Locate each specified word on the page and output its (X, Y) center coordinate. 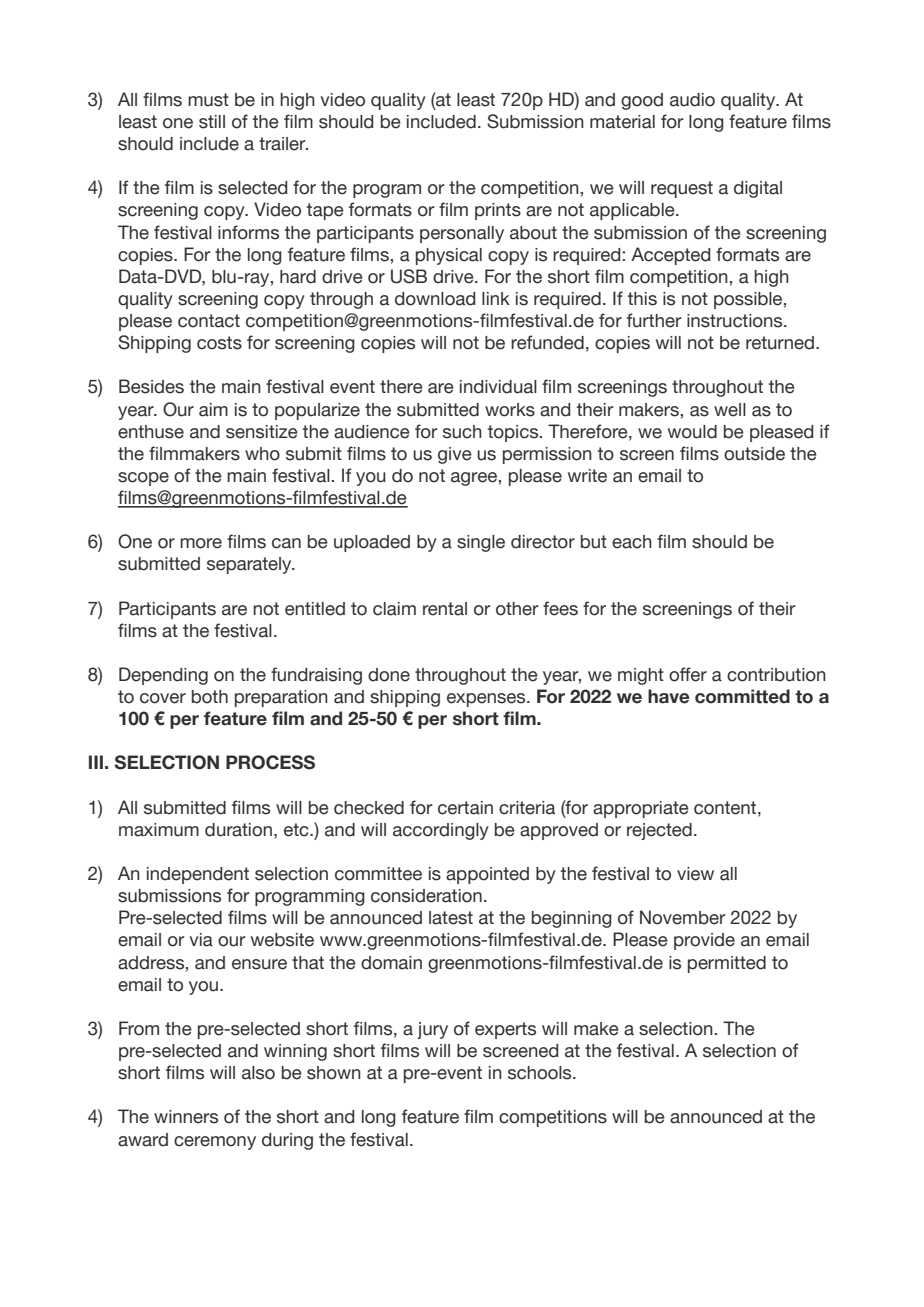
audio (692, 100)
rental (445, 609)
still (212, 122)
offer (688, 674)
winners (186, 1117)
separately (250, 565)
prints (498, 211)
